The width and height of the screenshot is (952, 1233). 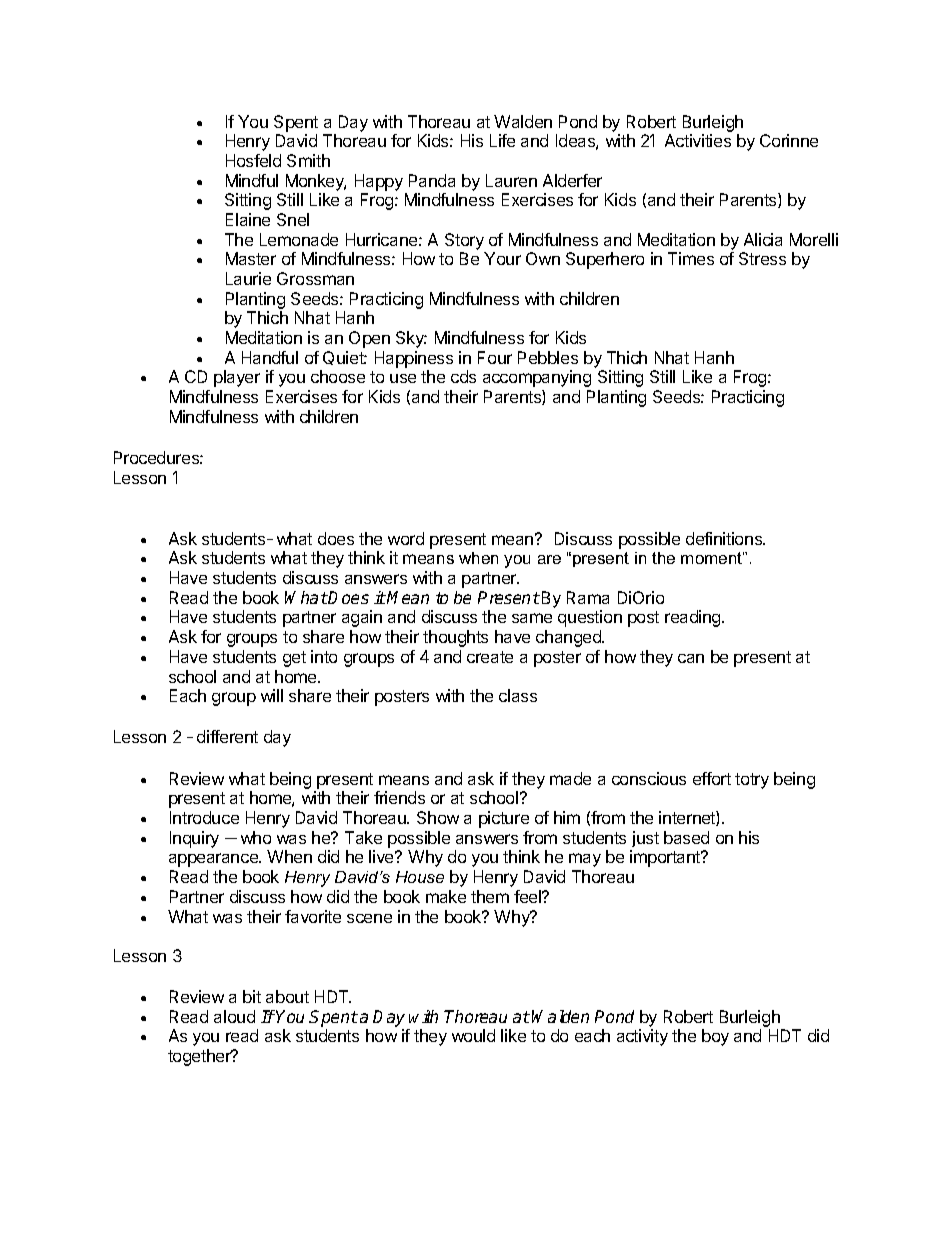 I want to click on boy, so click(x=715, y=1037).
